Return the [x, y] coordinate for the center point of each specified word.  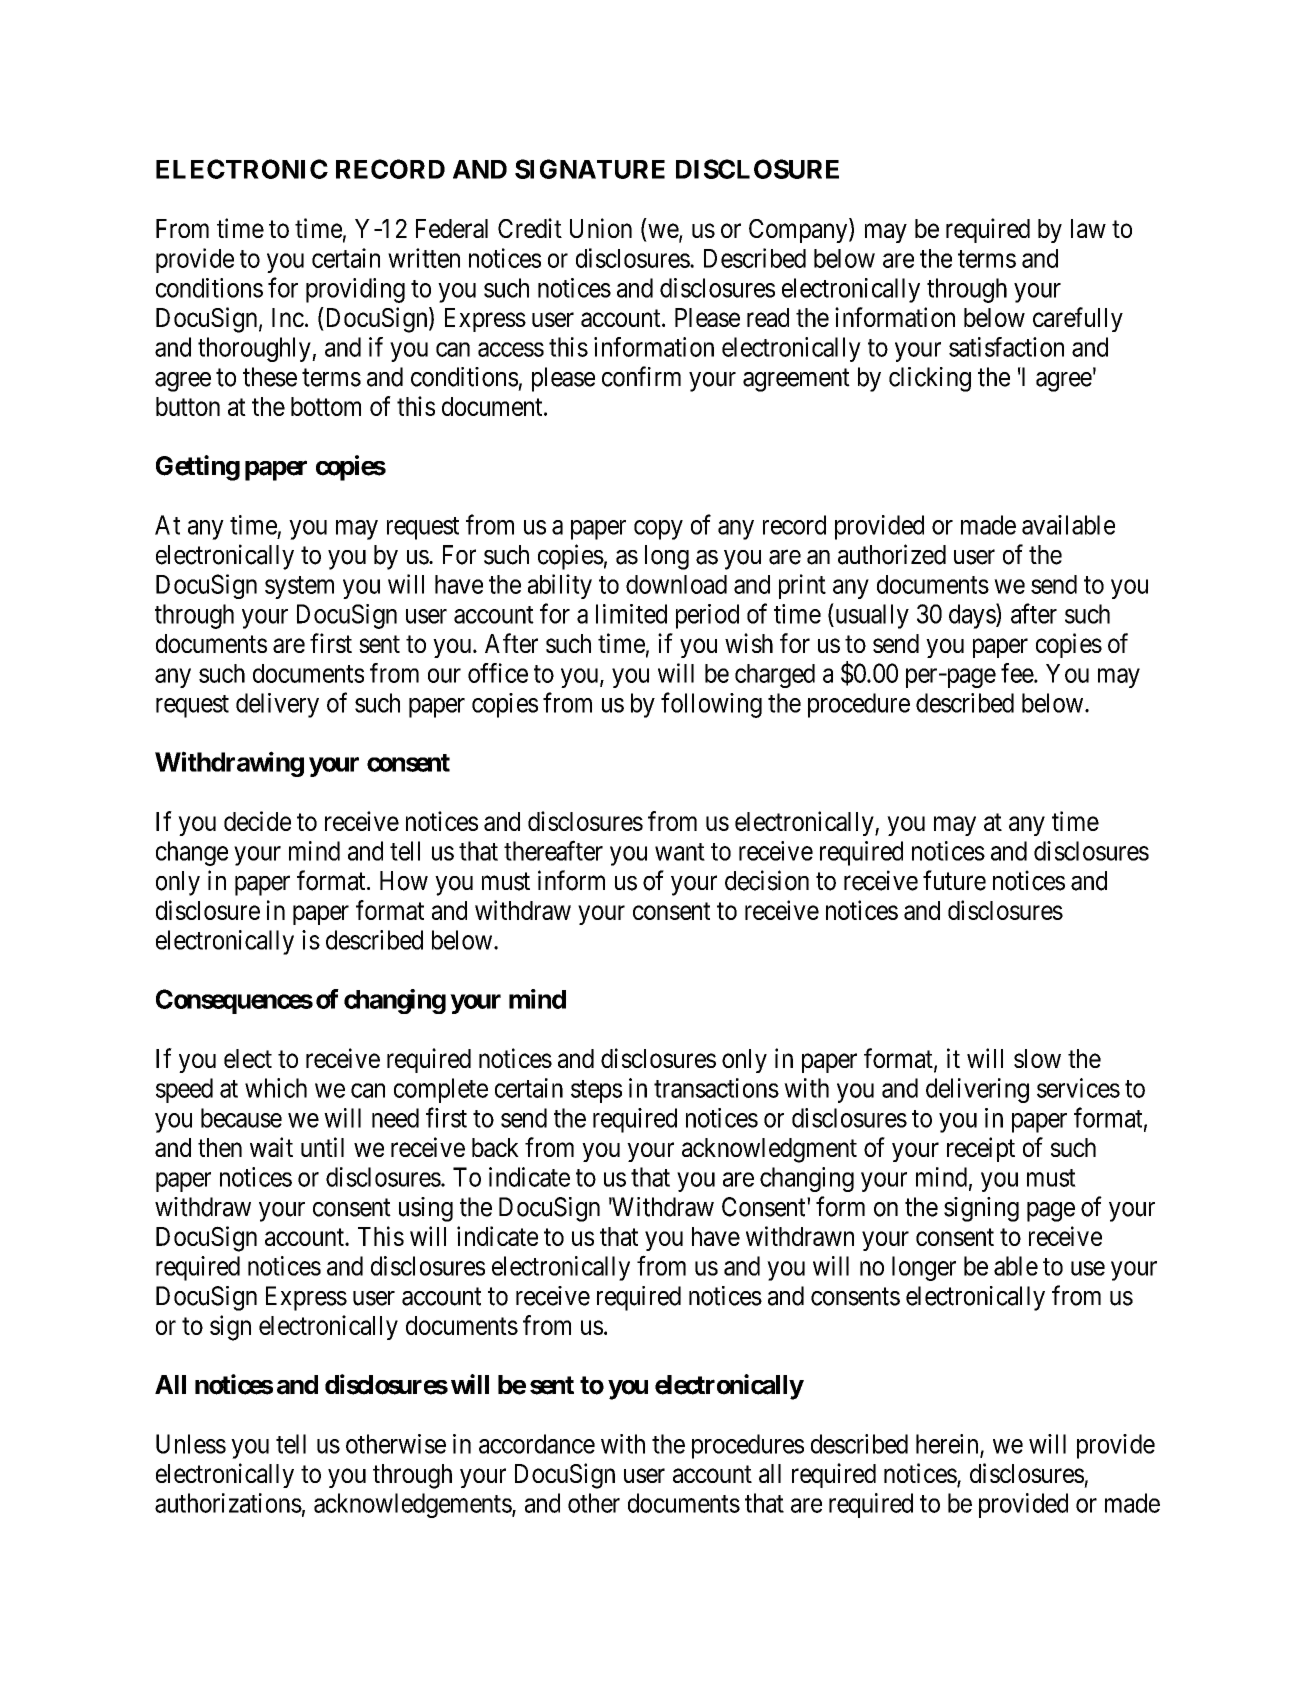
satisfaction [1006, 347]
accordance [537, 1444]
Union [601, 228]
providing [355, 290]
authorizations [228, 1503]
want [680, 852]
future [954, 880]
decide [257, 821]
